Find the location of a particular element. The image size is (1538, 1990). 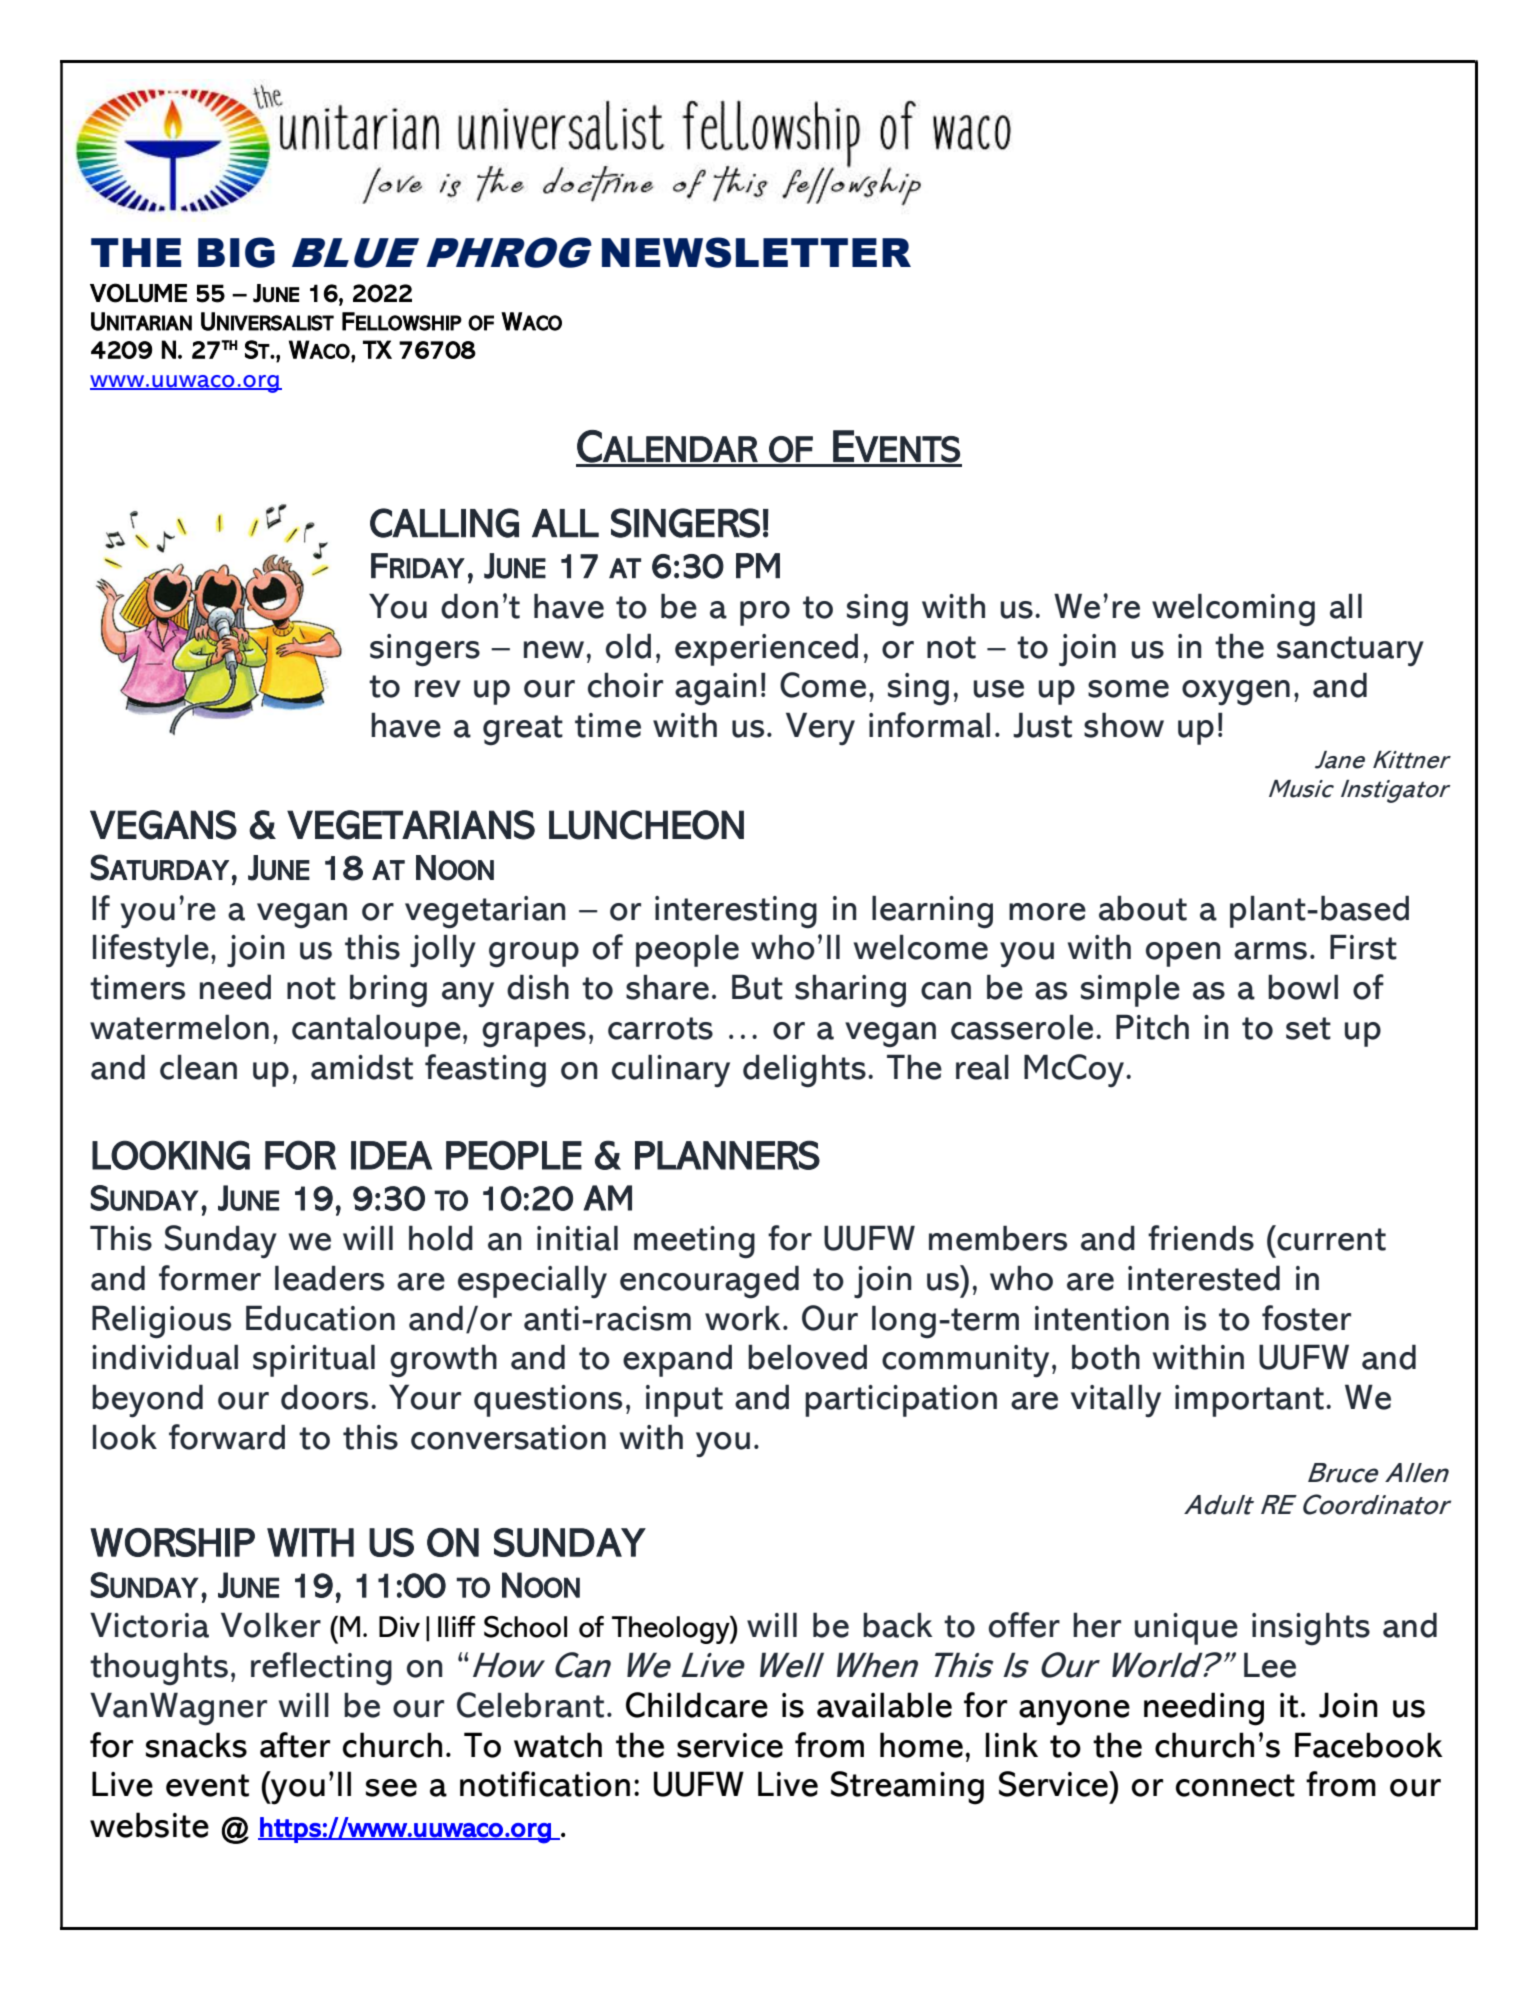

show is located at coordinates (1124, 725).
